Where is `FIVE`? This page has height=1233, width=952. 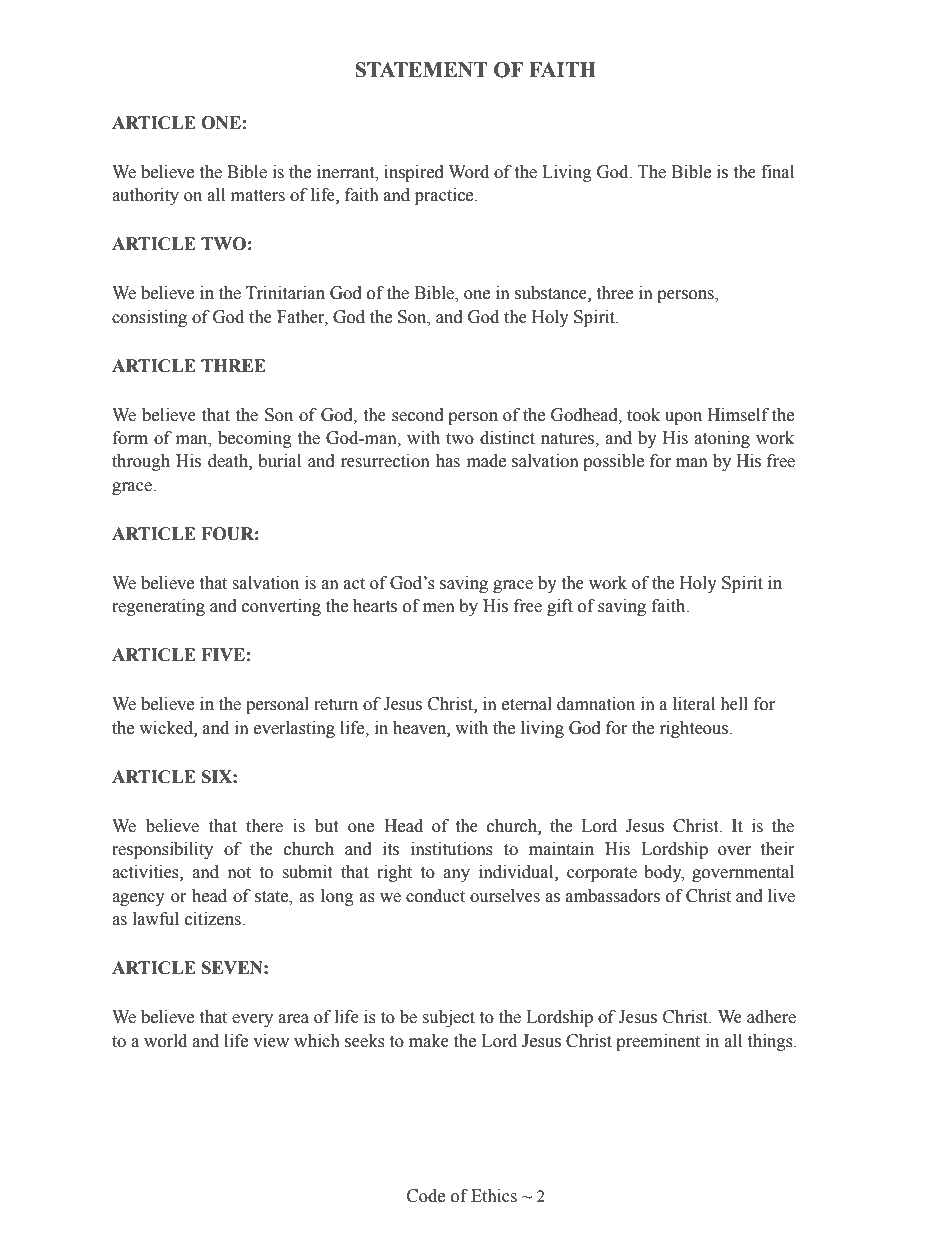 FIVE is located at coordinates (223, 654).
